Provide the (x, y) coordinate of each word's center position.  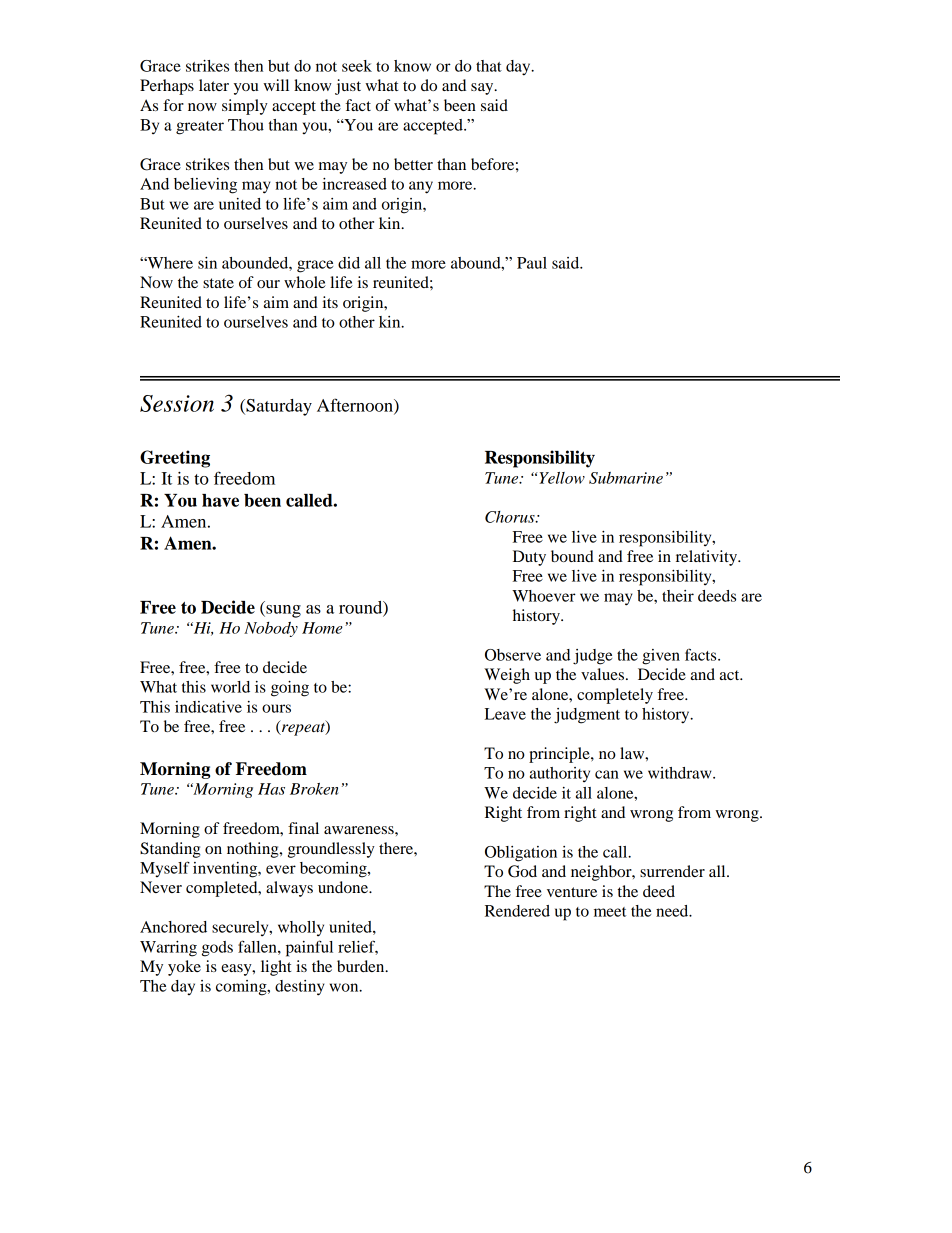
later (214, 85)
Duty (529, 558)
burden (362, 966)
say (483, 89)
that (489, 66)
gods (217, 949)
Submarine (626, 478)
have (220, 500)
